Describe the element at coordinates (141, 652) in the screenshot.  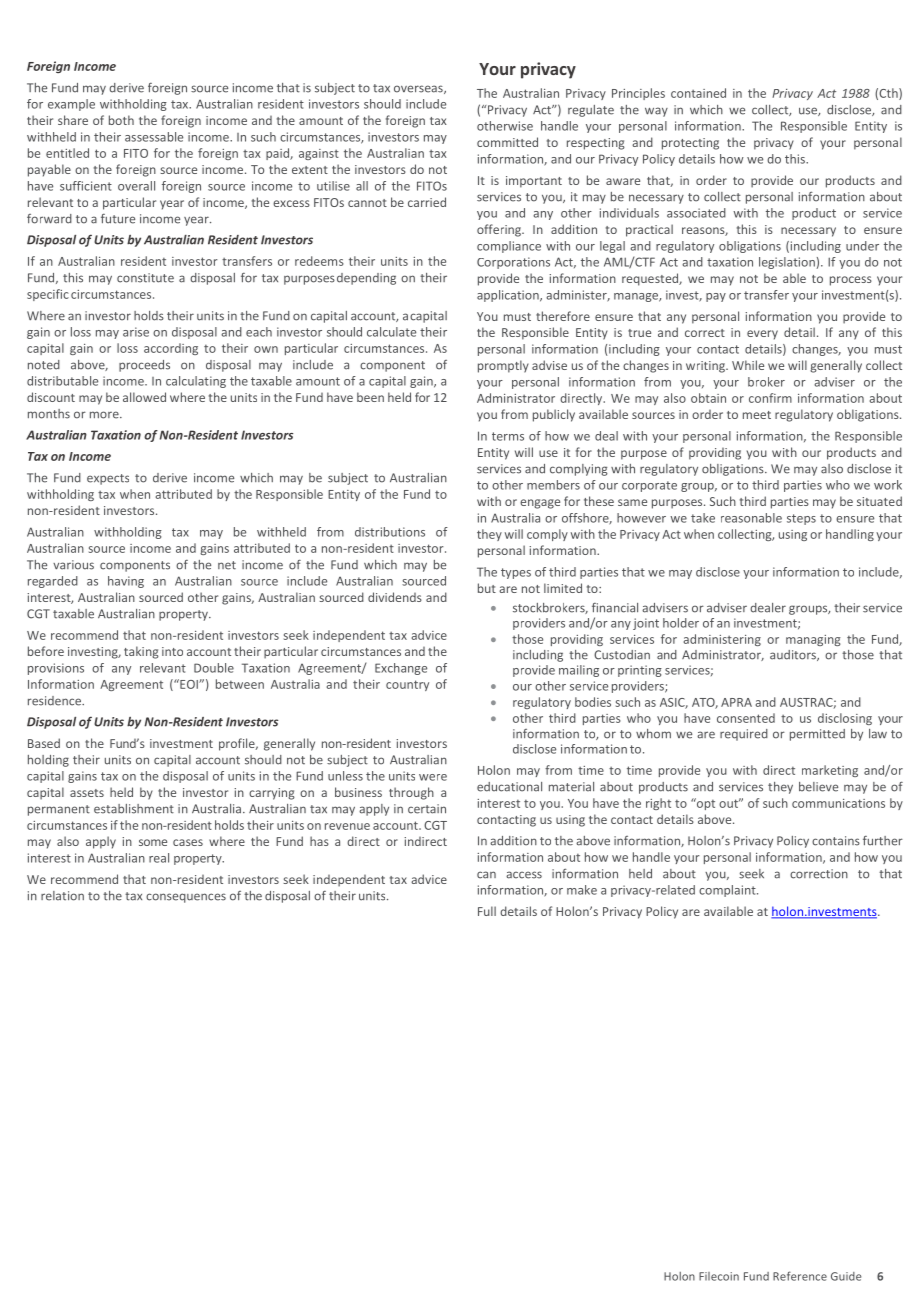
I see `taking` at that location.
